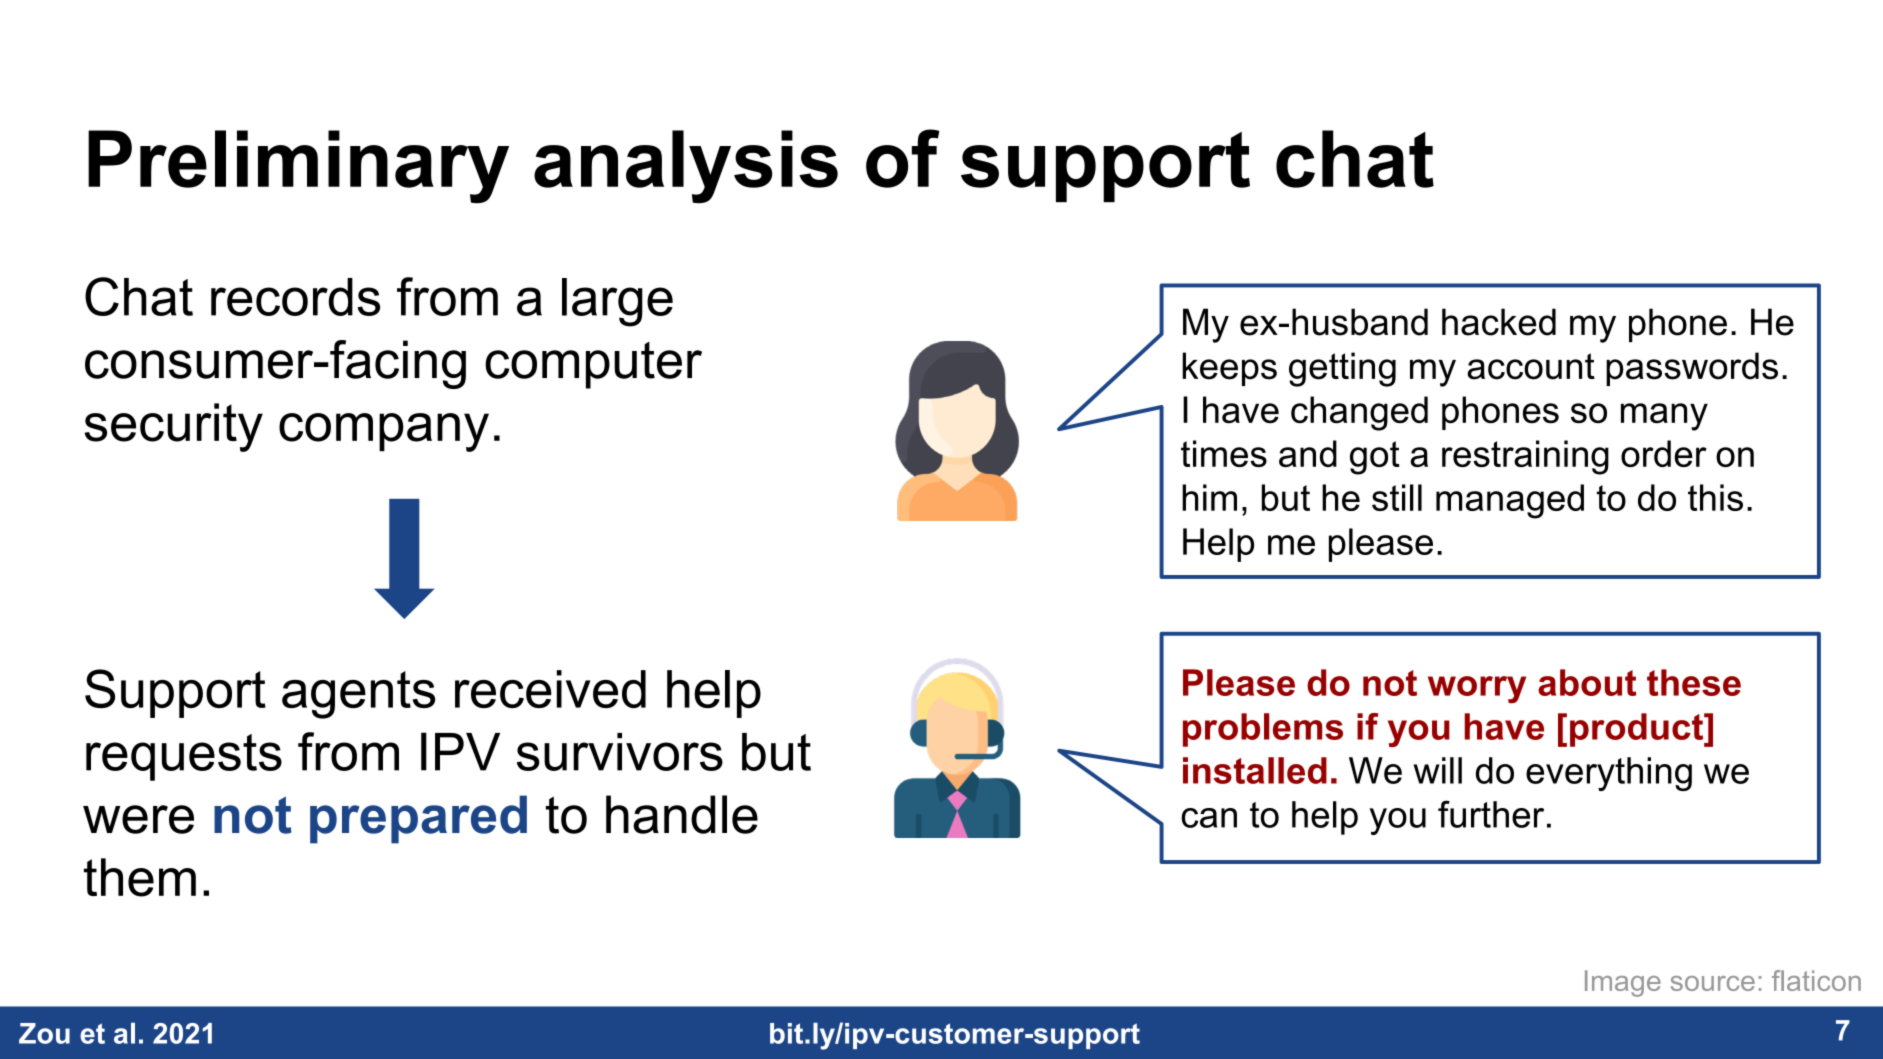  Describe the element at coordinates (1531, 366) in the screenshot. I see `account` at that location.
